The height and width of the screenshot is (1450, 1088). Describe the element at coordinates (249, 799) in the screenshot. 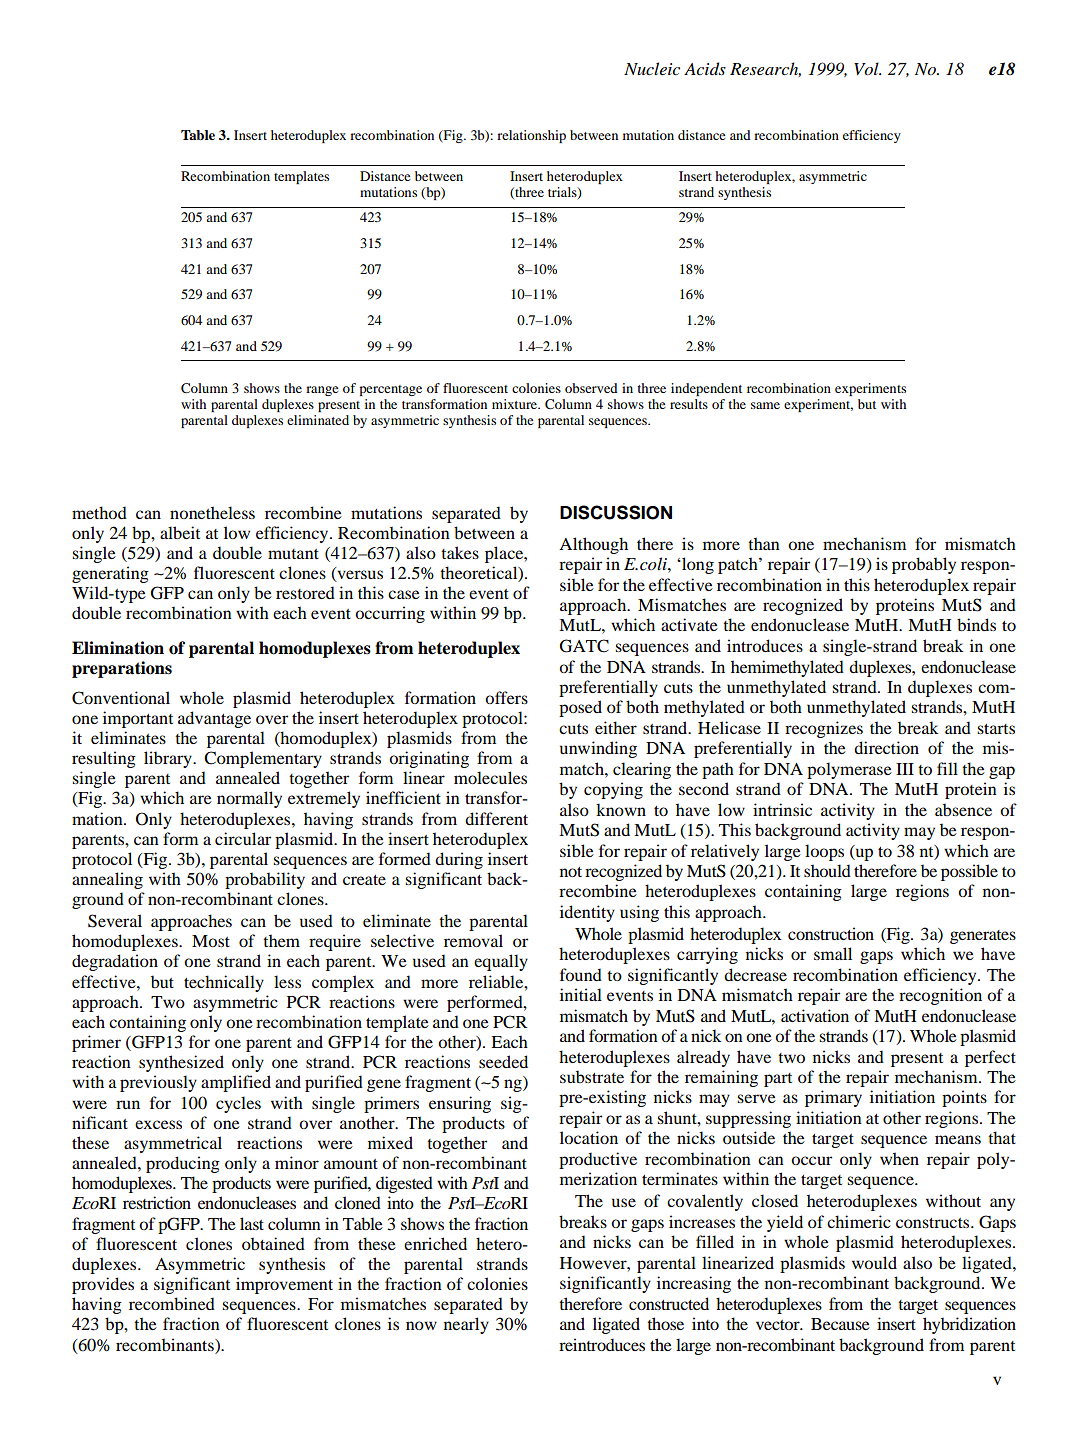

I see `normally` at that location.
